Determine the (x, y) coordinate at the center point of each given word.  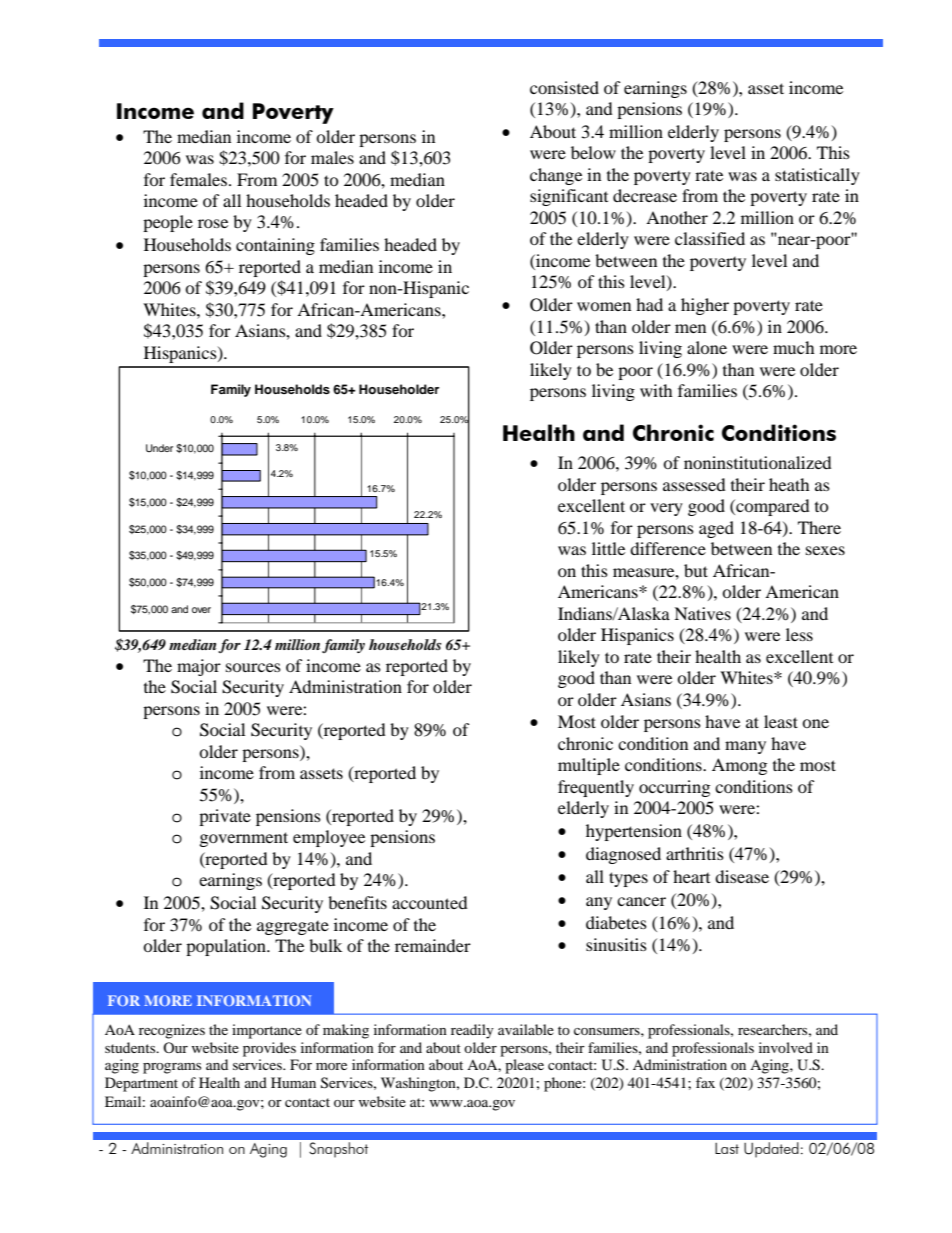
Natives (702, 613)
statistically (817, 176)
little (608, 548)
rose (213, 223)
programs (172, 1068)
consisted (564, 87)
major (199, 667)
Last (727, 1148)
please (524, 1066)
